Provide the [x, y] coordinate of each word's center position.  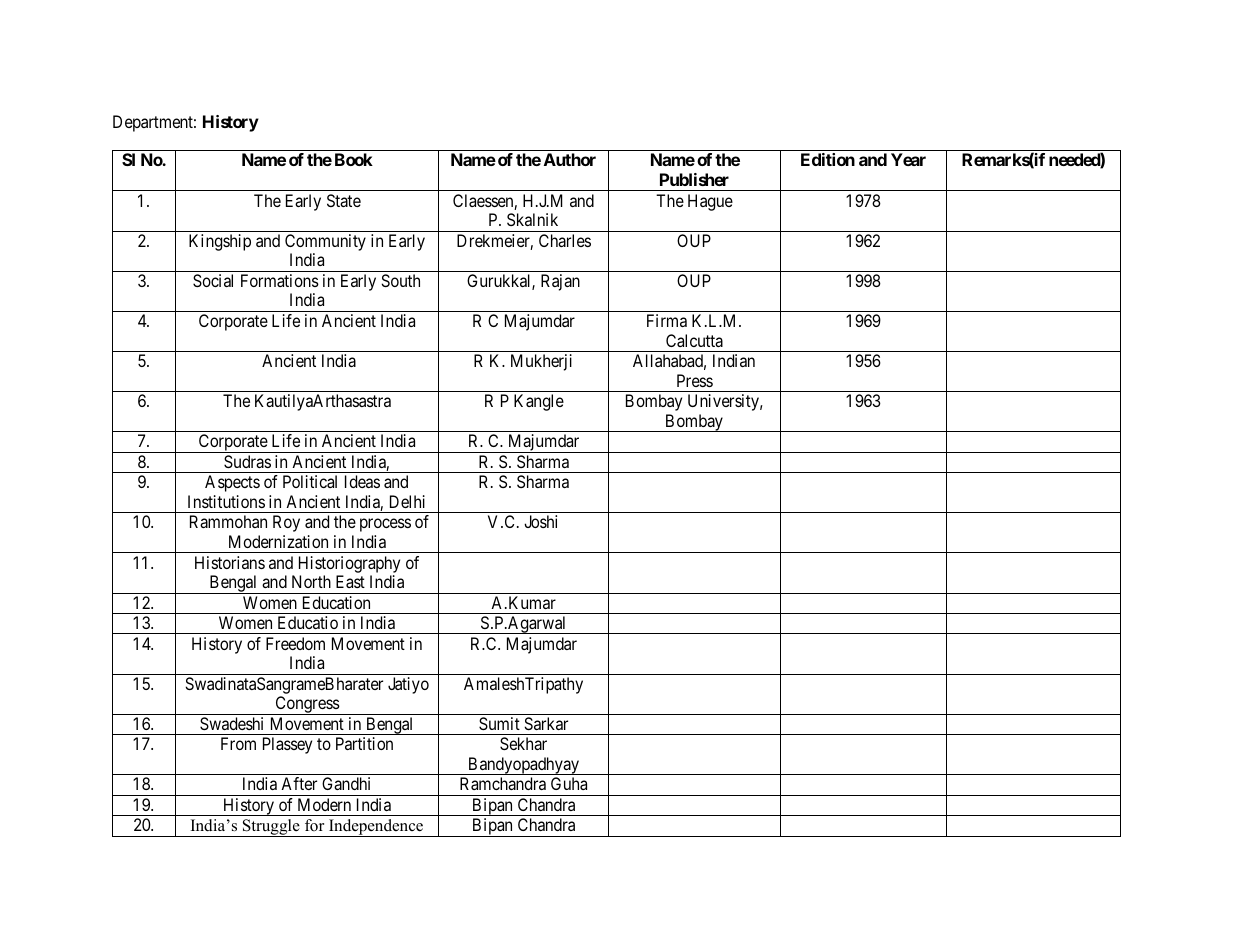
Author [570, 159]
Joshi [540, 521]
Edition [828, 159]
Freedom [295, 643]
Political [310, 481]
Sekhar [523, 743]
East [350, 581]
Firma [667, 320]
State [344, 200]
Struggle [271, 828]
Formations [280, 280]
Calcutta [694, 340]
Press [695, 380]
